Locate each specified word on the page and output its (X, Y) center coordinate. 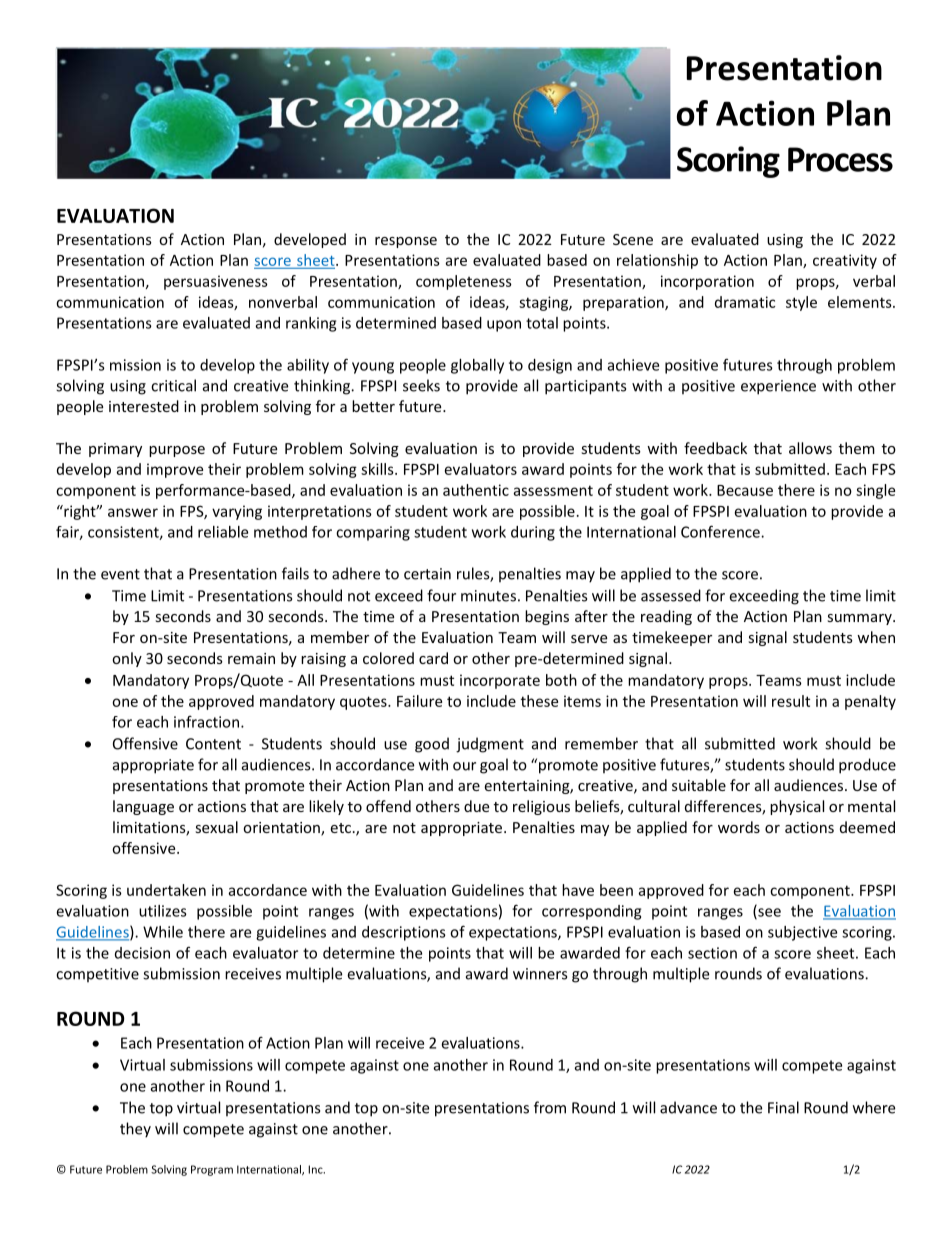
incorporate (500, 681)
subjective (802, 933)
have (578, 890)
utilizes (163, 911)
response (406, 242)
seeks (421, 385)
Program (212, 1170)
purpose (177, 451)
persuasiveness (216, 282)
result (791, 701)
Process (840, 159)
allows (810, 448)
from (550, 1107)
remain (251, 658)
